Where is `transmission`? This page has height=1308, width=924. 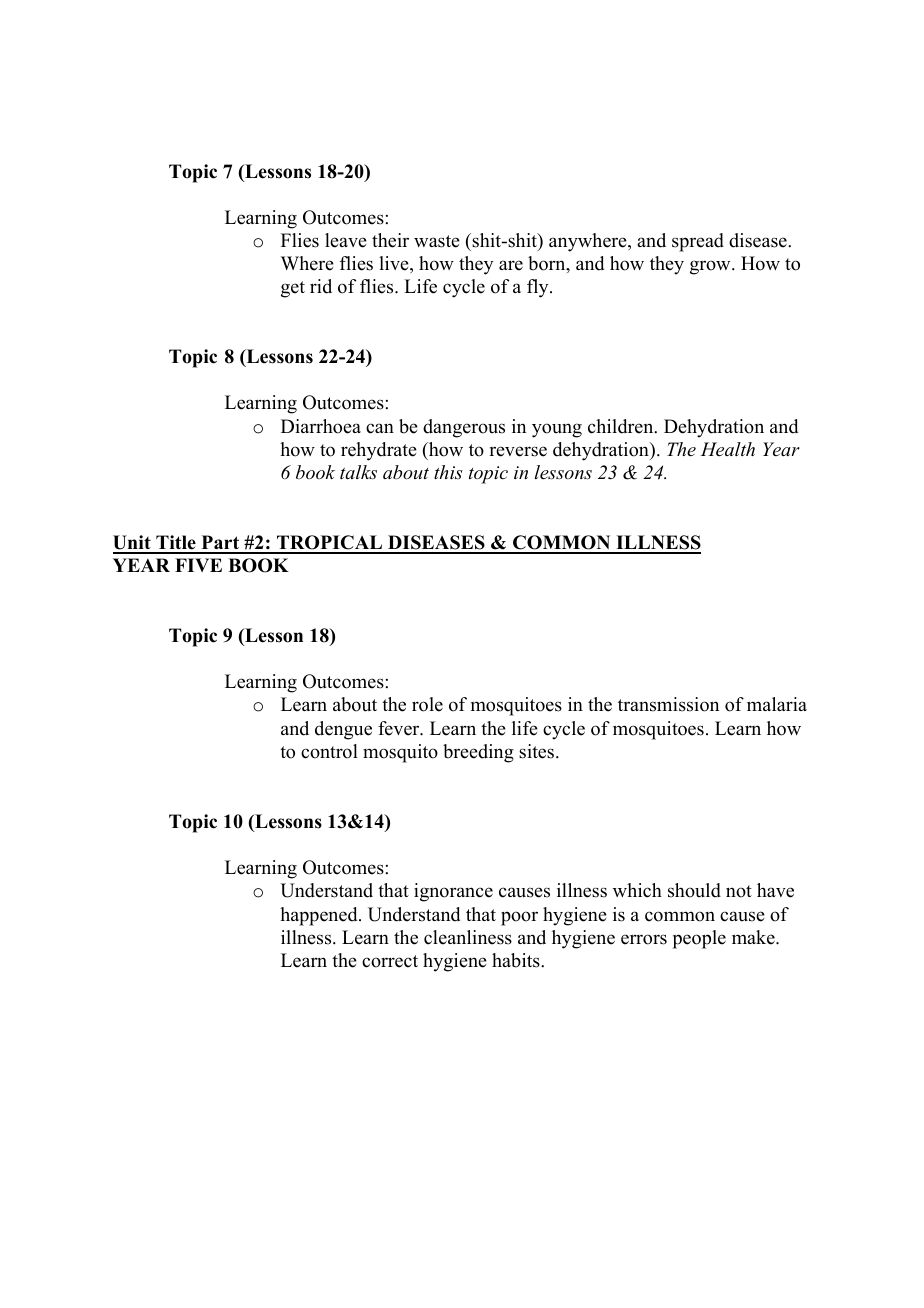 transmission is located at coordinates (668, 704).
